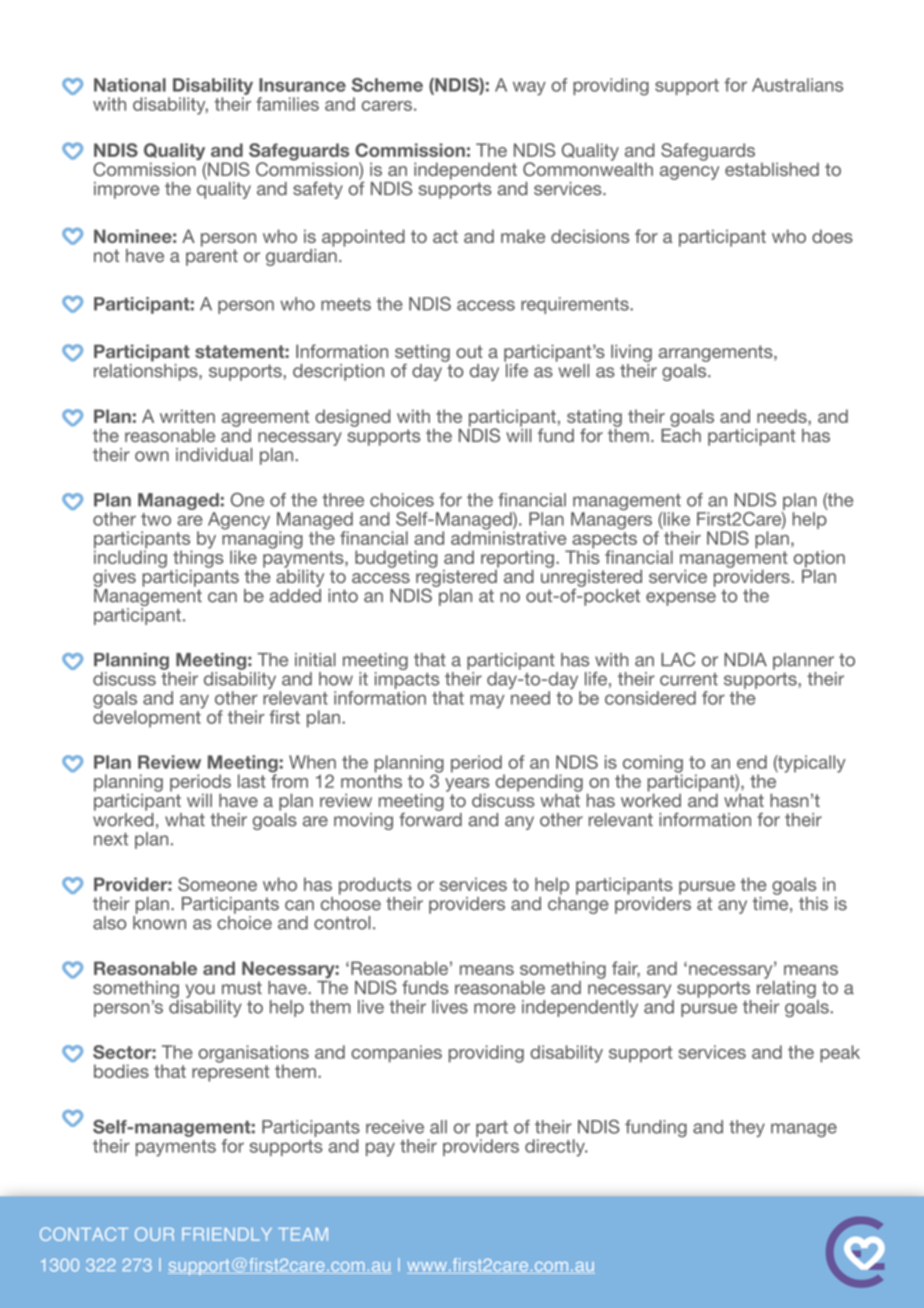  Describe the element at coordinates (797, 85) in the screenshot. I see `Australians` at that location.
